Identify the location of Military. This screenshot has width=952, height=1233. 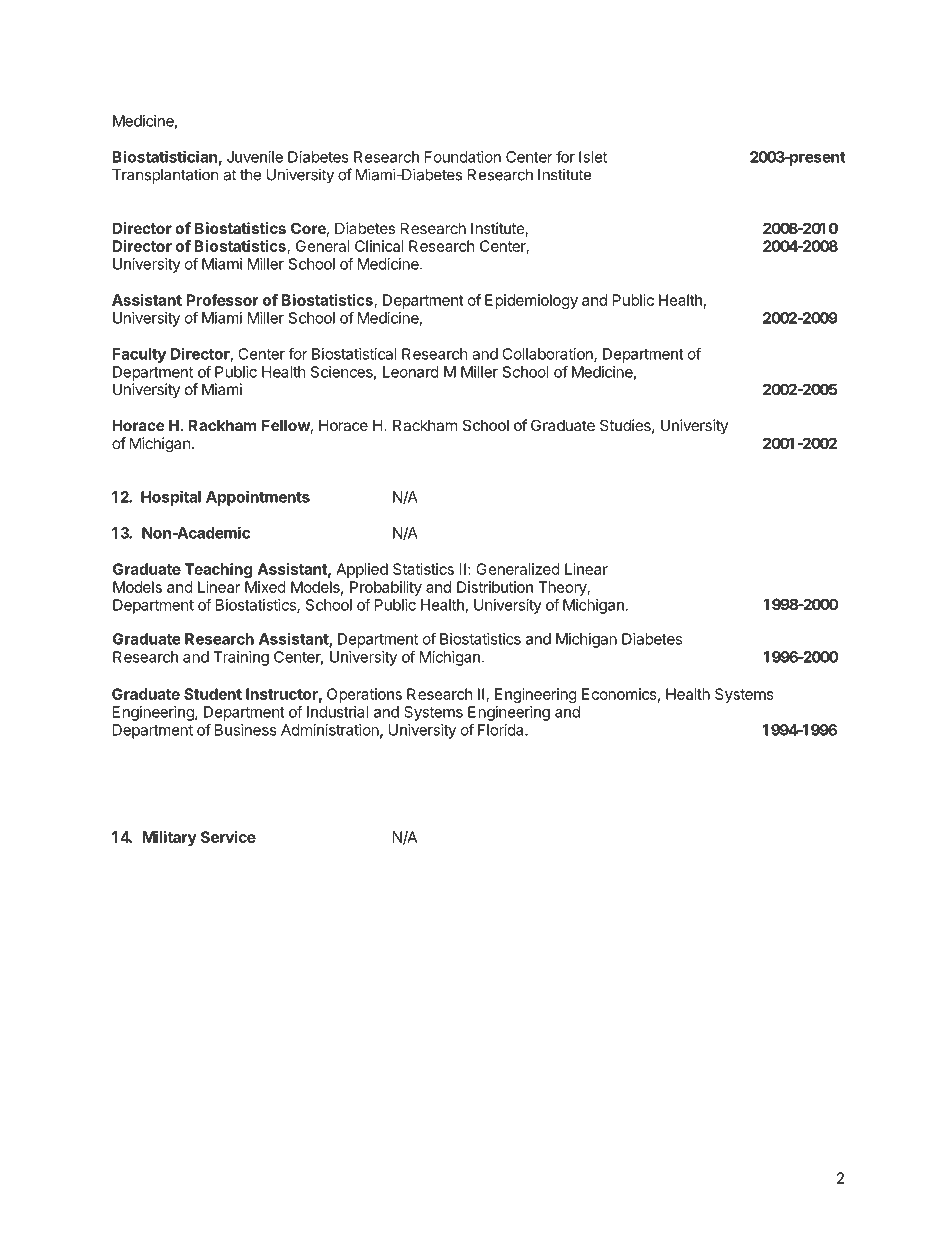
(170, 838).
